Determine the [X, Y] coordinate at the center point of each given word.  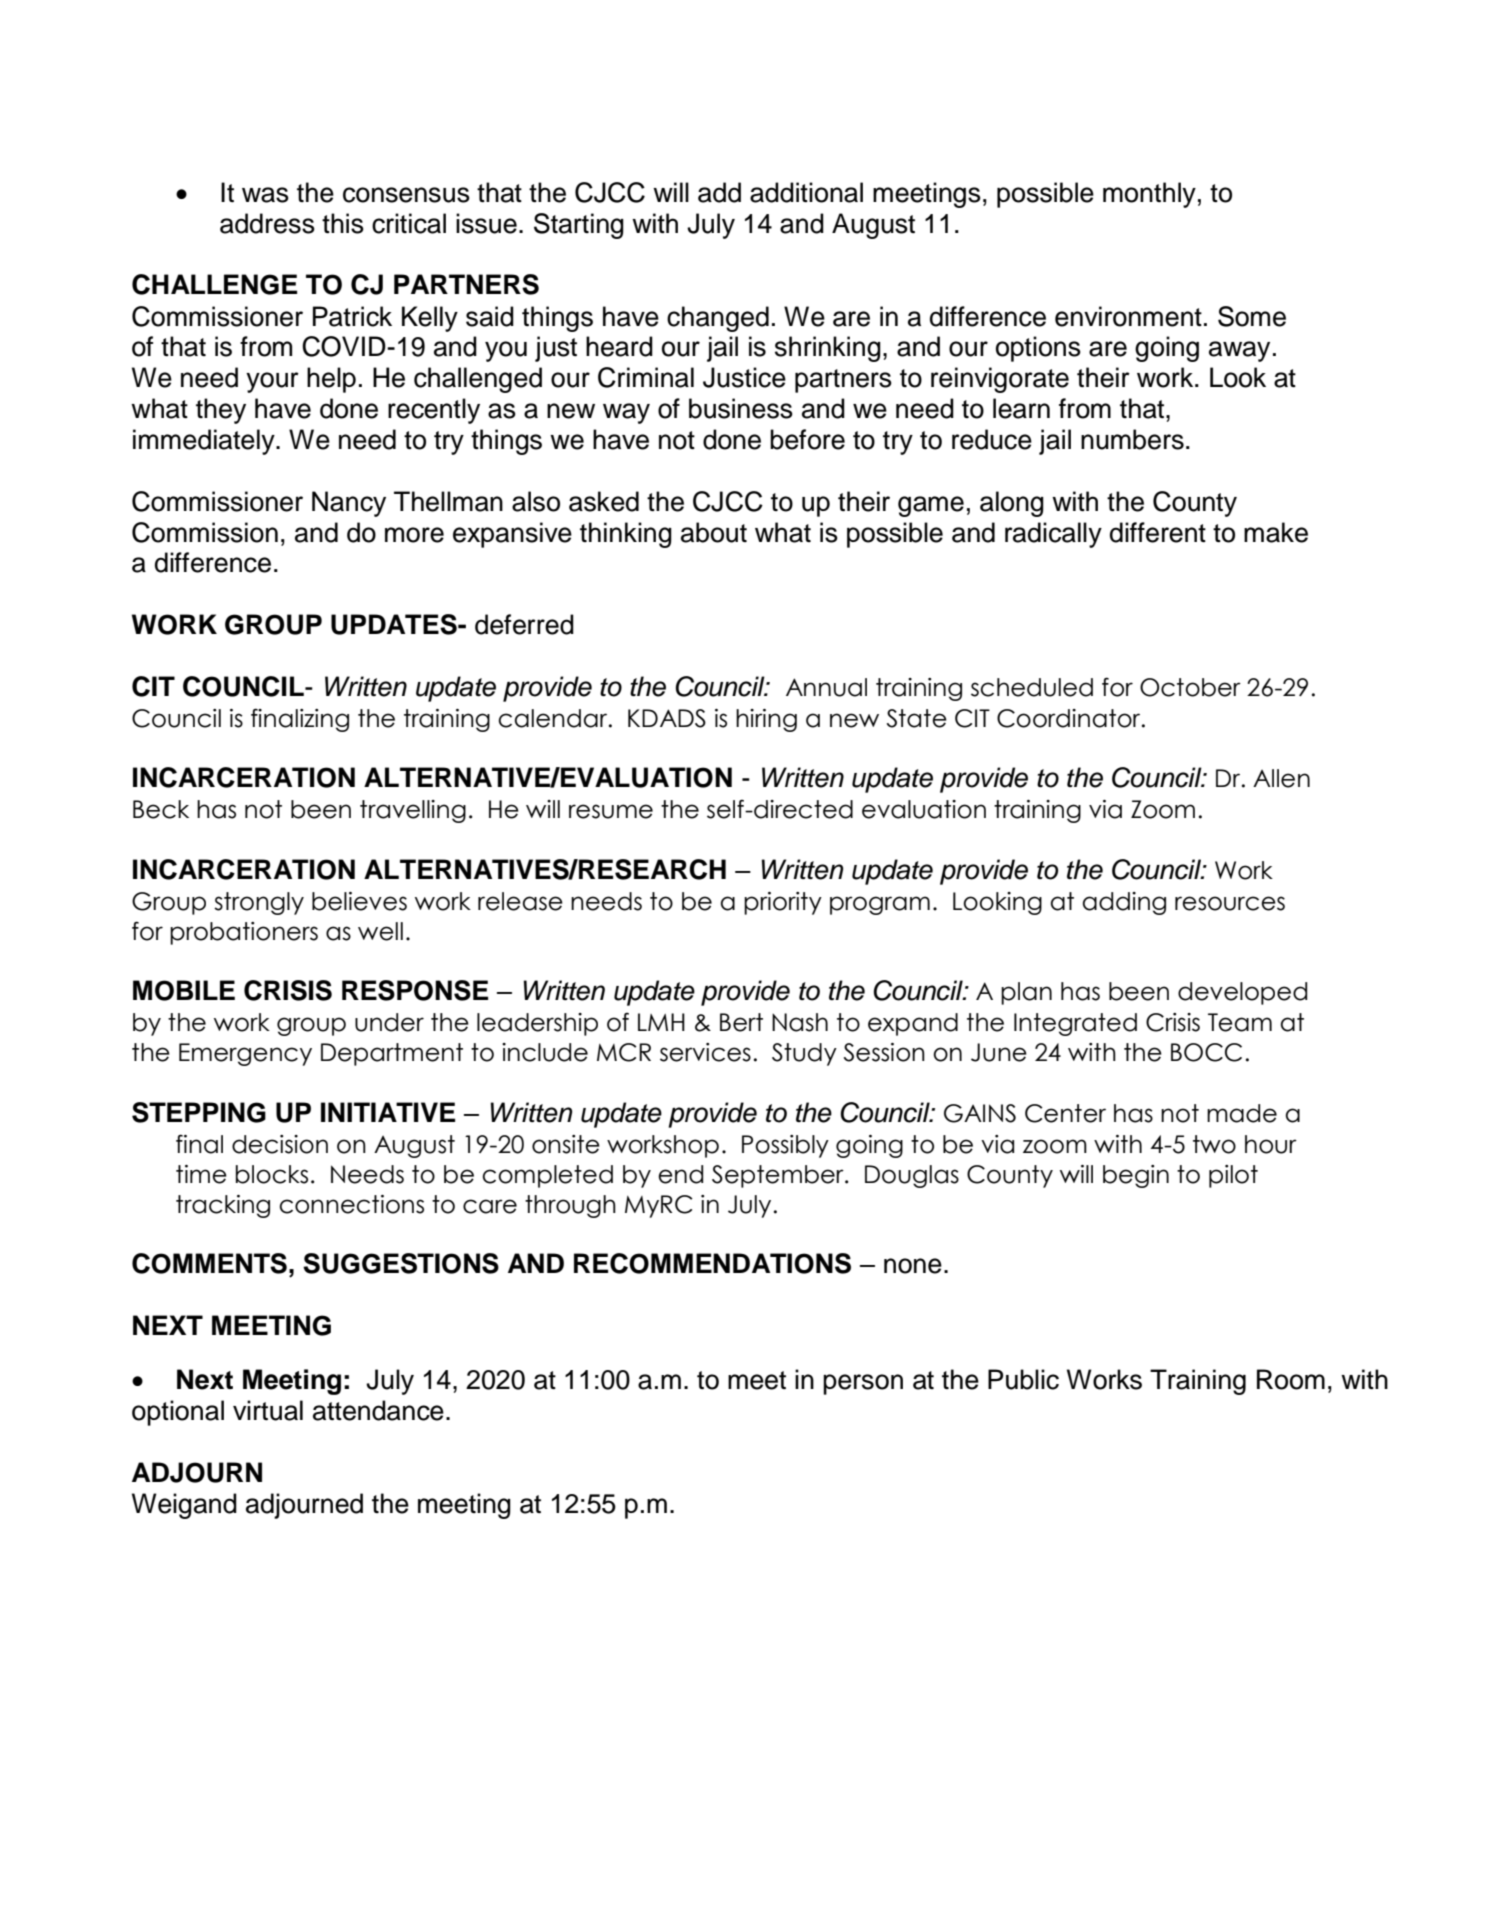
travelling [413, 811]
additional [806, 192]
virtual [268, 1410]
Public [1023, 1379]
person [863, 1384]
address [267, 223]
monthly [1149, 195]
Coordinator [1070, 718]
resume [611, 811]
